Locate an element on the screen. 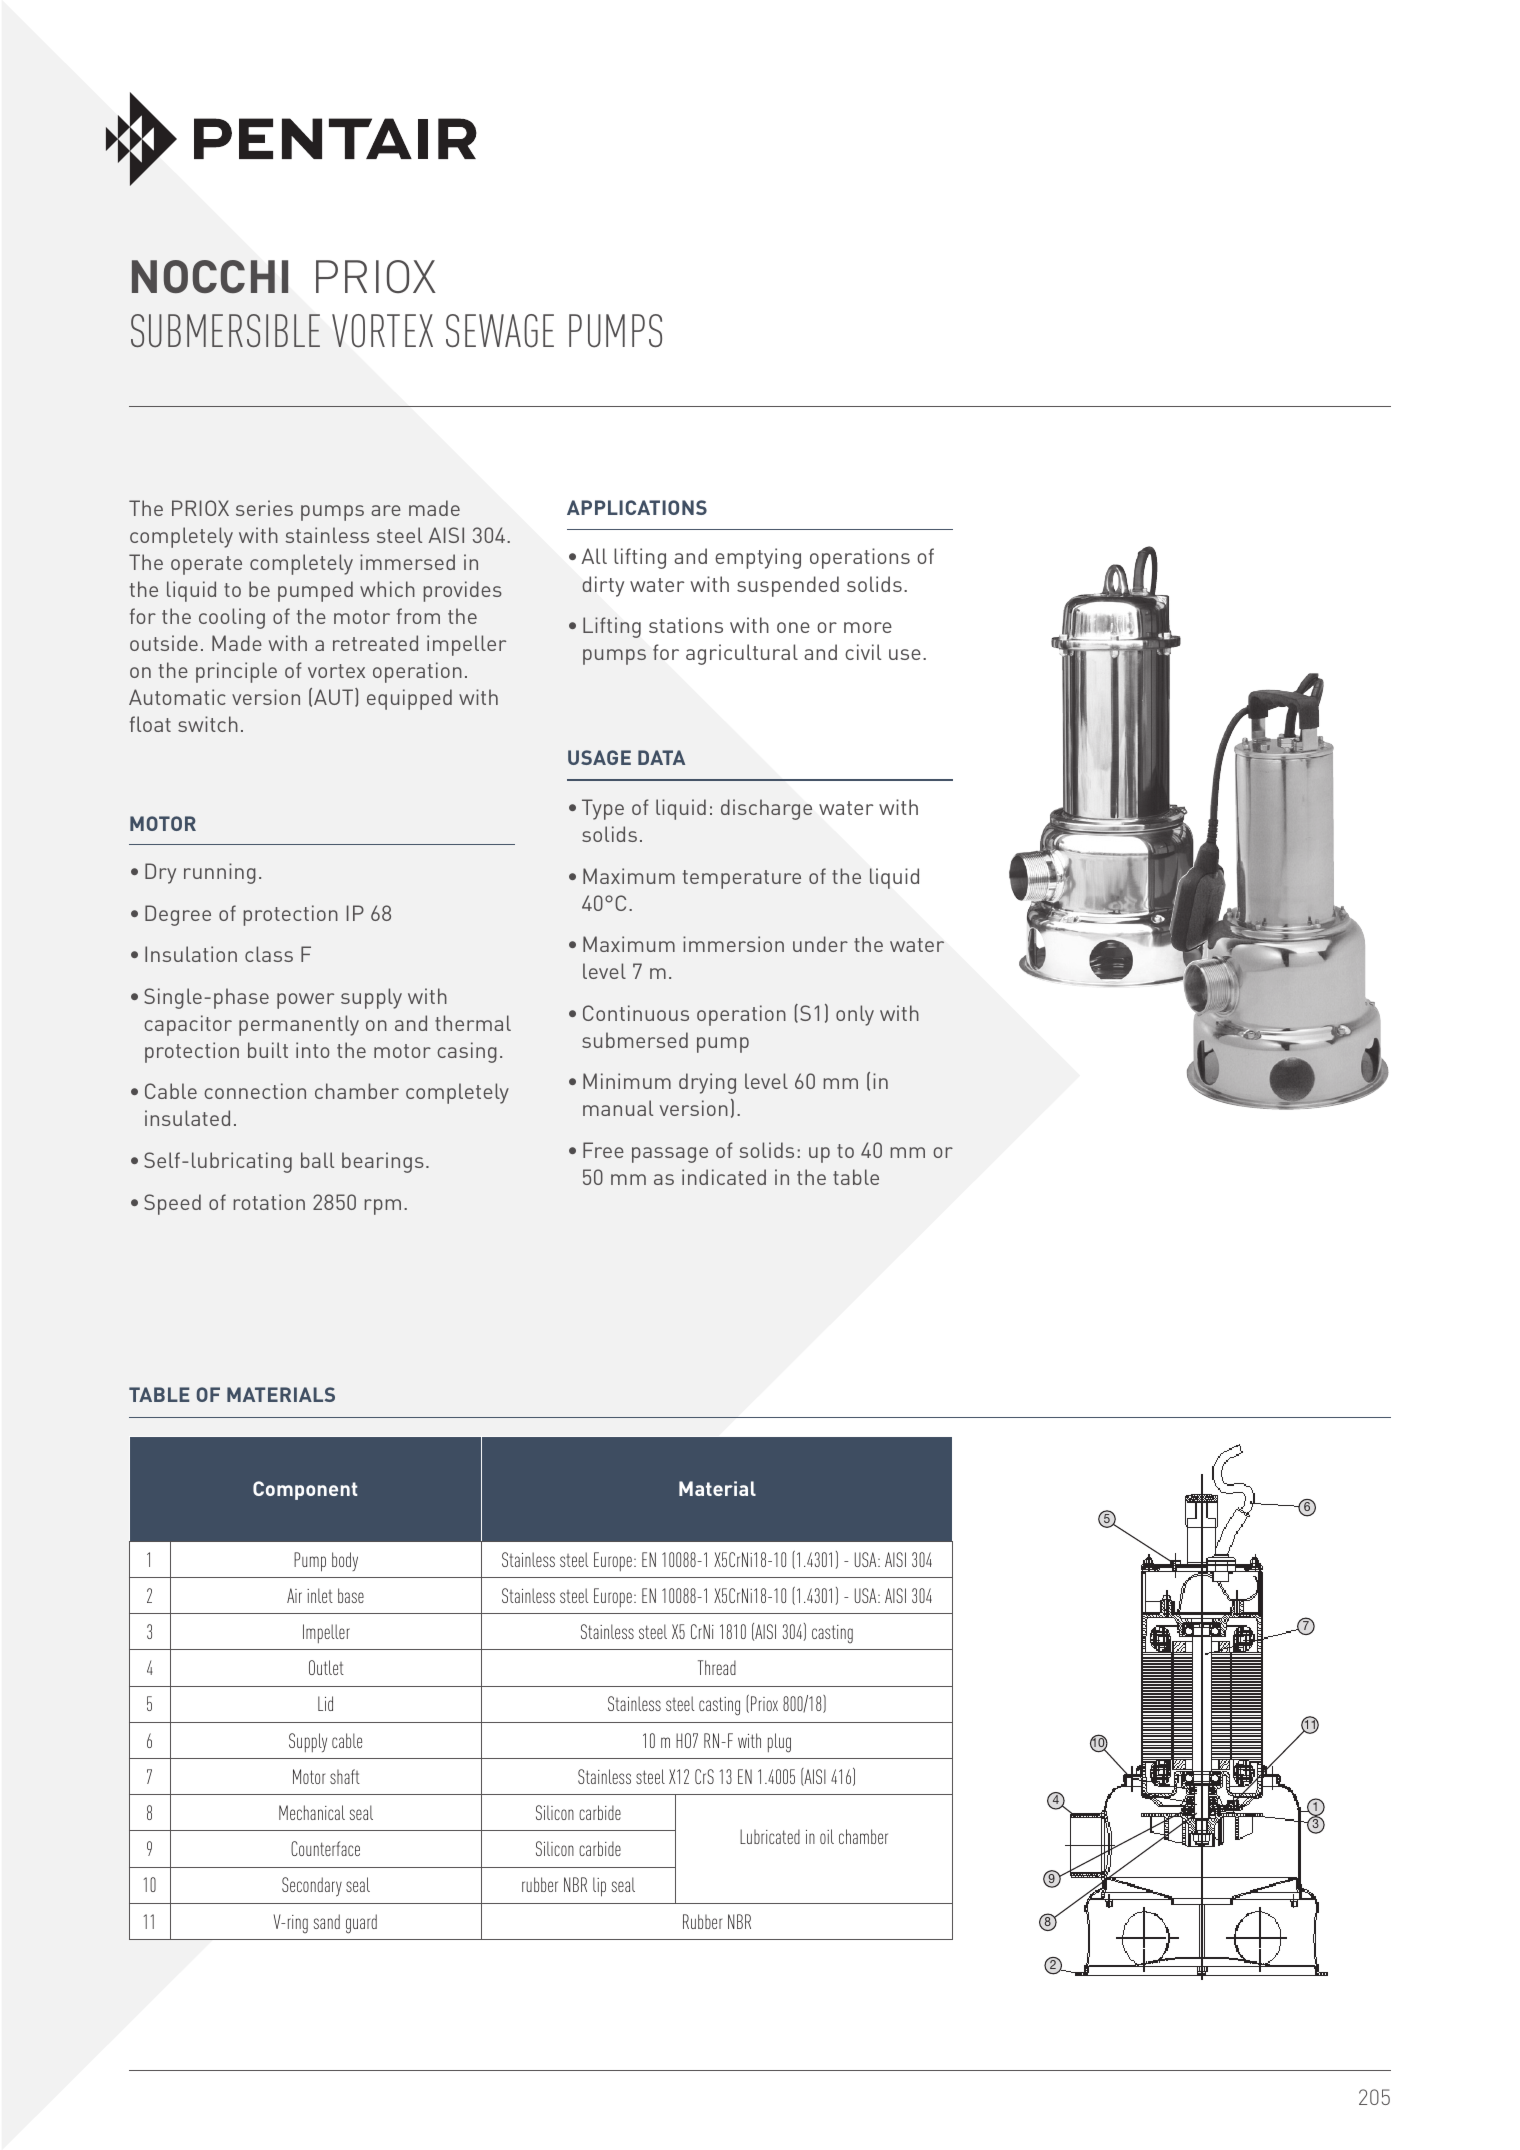 The image size is (1520, 2150). under is located at coordinates (820, 944).
